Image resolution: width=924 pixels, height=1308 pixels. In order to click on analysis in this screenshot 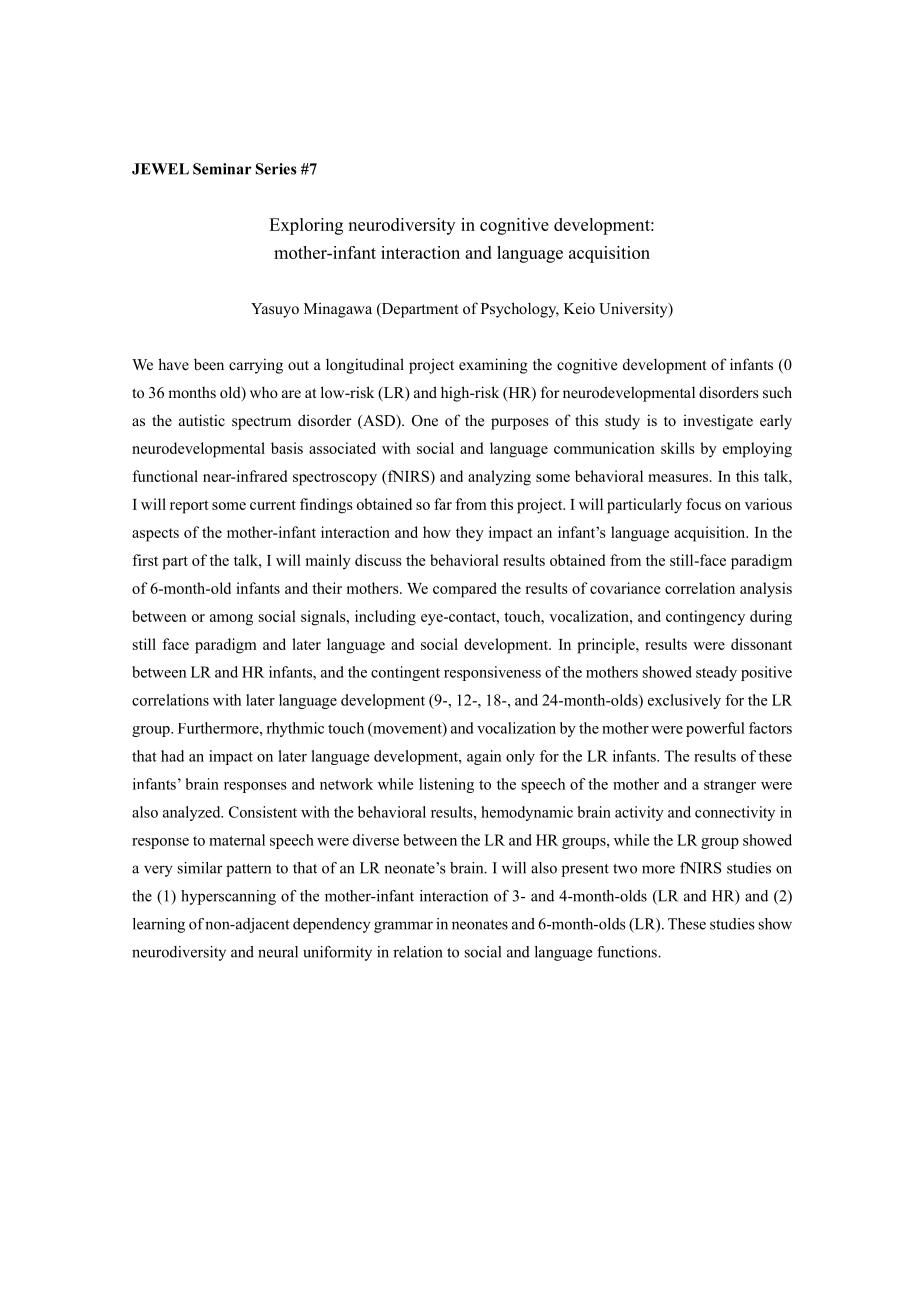, I will do `click(766, 590)`.
